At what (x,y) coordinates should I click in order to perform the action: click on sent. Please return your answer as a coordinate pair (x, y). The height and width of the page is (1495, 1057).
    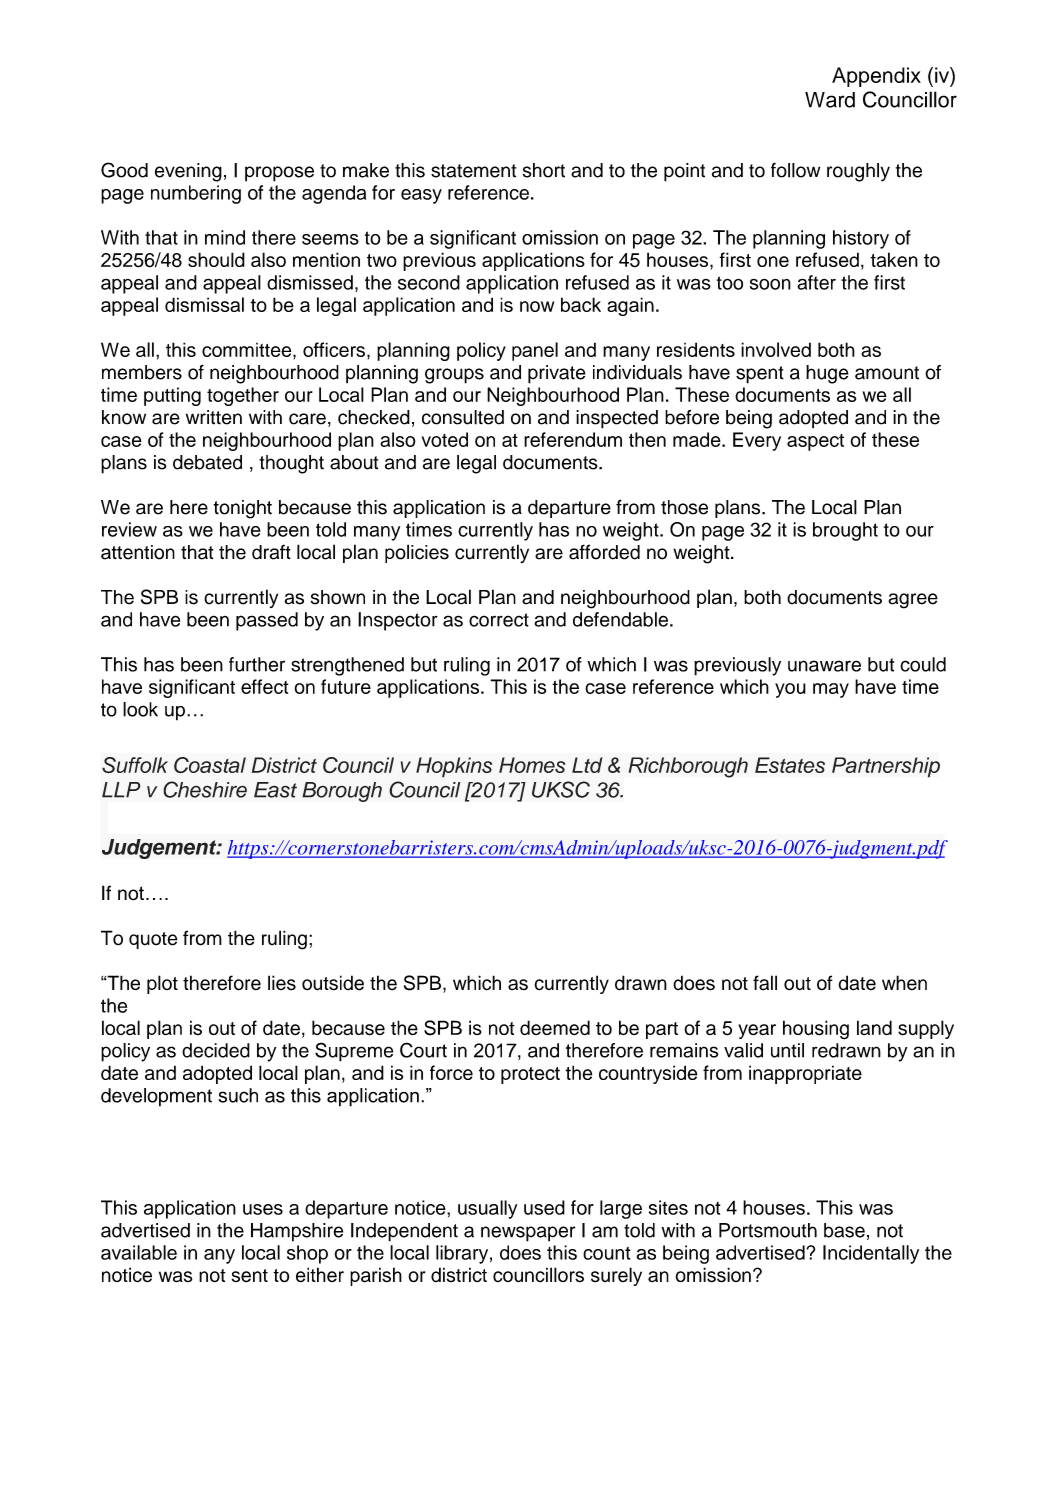
    Looking at the image, I should click on (250, 1276).
